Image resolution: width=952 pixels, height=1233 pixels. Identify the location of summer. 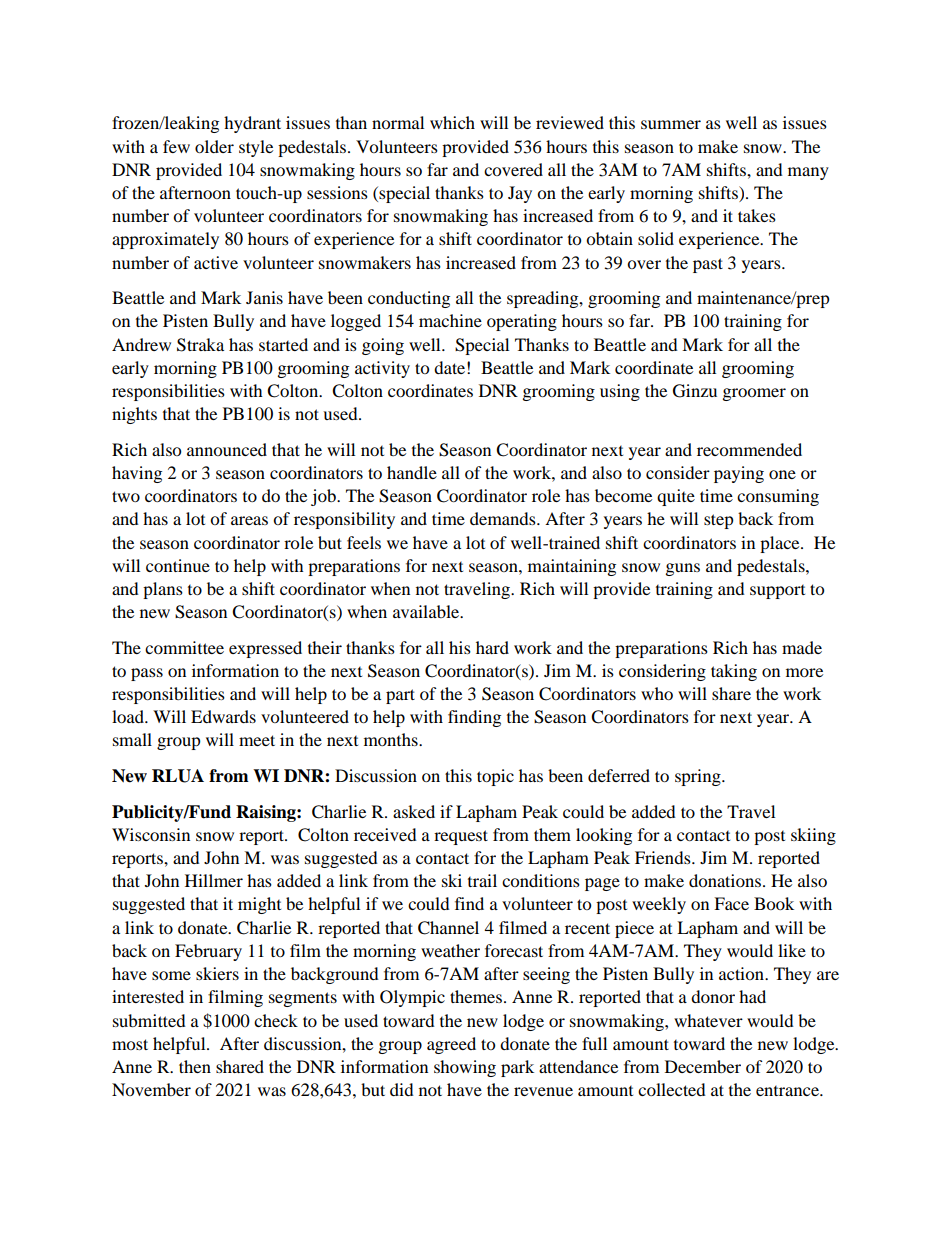
(671, 124).
